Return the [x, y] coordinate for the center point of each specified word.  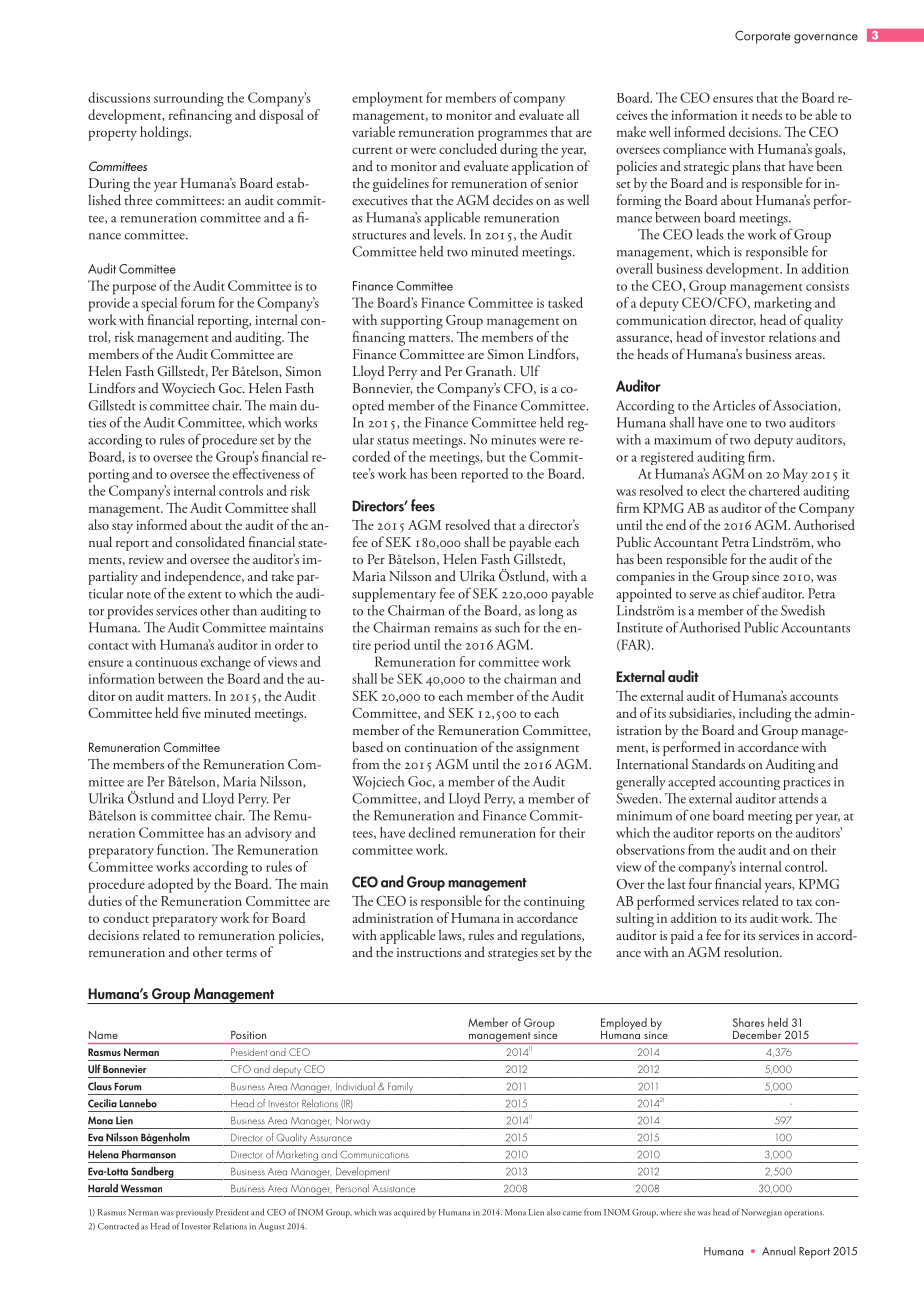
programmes [512, 135]
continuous [166, 662]
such [507, 627]
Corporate [762, 37]
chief [747, 593]
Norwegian [761, 1213]
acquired [409, 1213]
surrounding [189, 99]
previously [194, 1213]
